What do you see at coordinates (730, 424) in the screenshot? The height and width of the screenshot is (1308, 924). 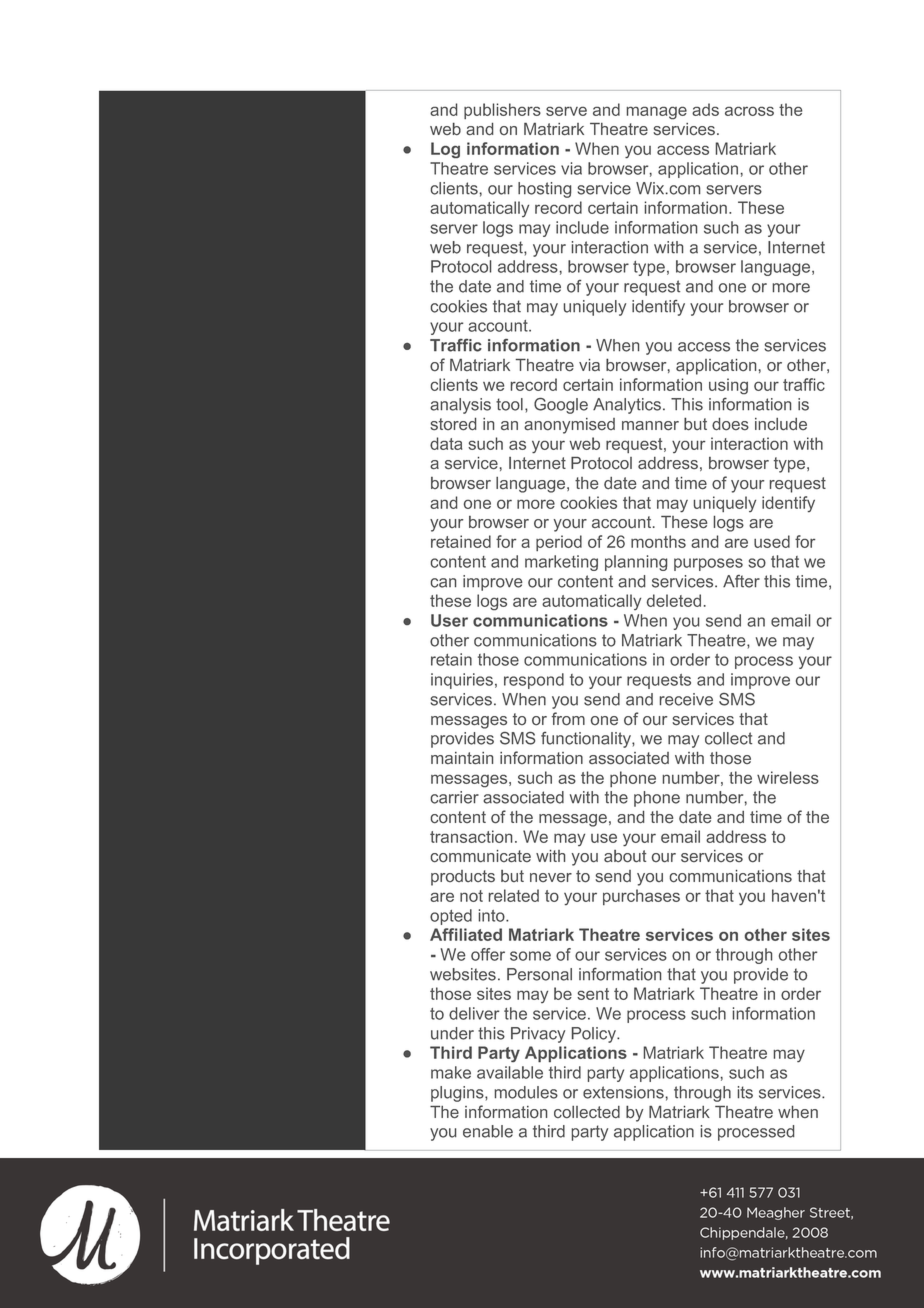 I see `does` at bounding box center [730, 424].
